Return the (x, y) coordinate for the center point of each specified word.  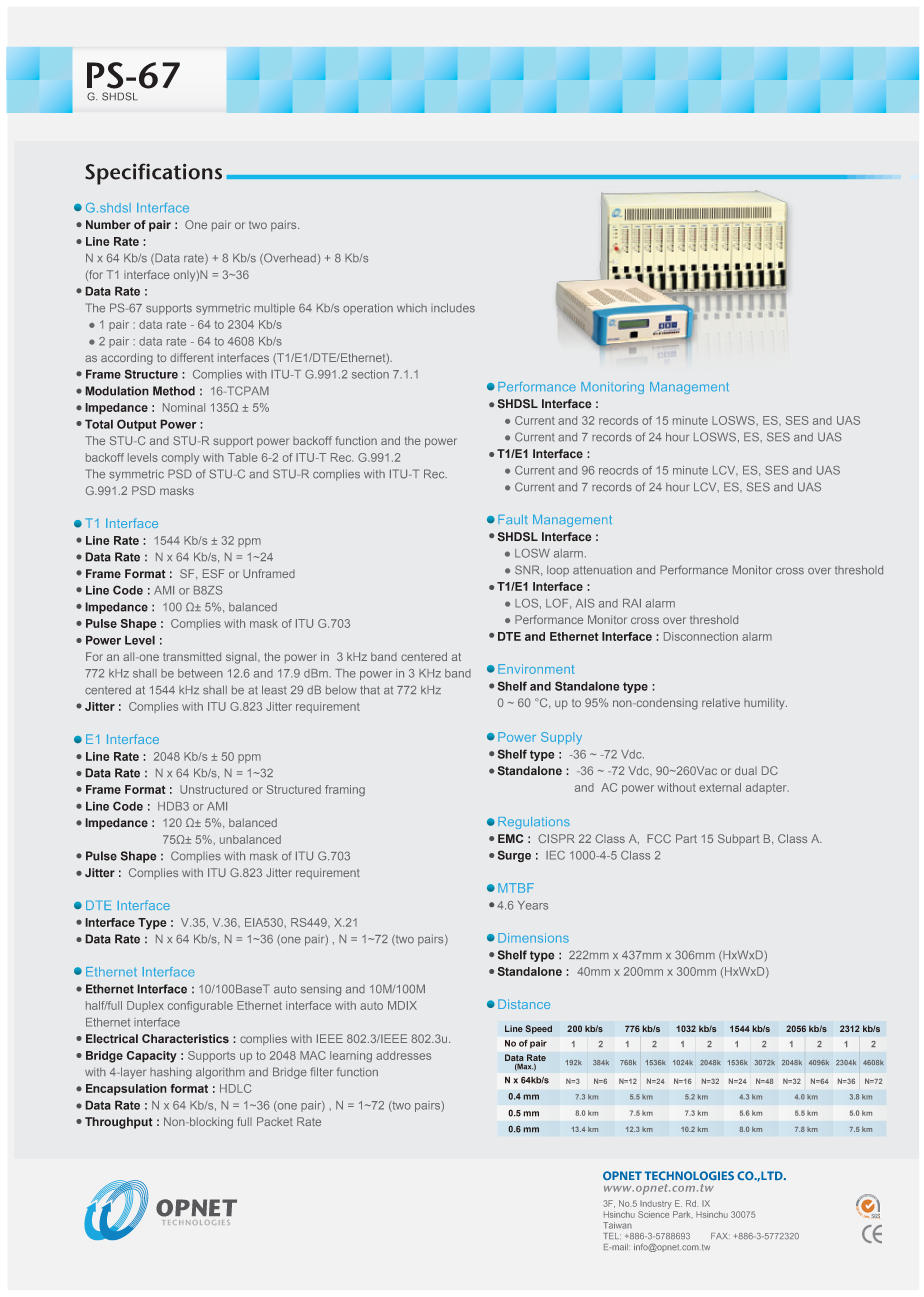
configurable (200, 1006)
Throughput (119, 1123)
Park (683, 1214)
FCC (659, 838)
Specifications (153, 174)
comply (180, 458)
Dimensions (533, 938)
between (200, 673)
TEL (612, 1236)
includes (453, 308)
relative (721, 702)
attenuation (602, 570)
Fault (513, 519)
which (412, 308)
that (370, 690)
